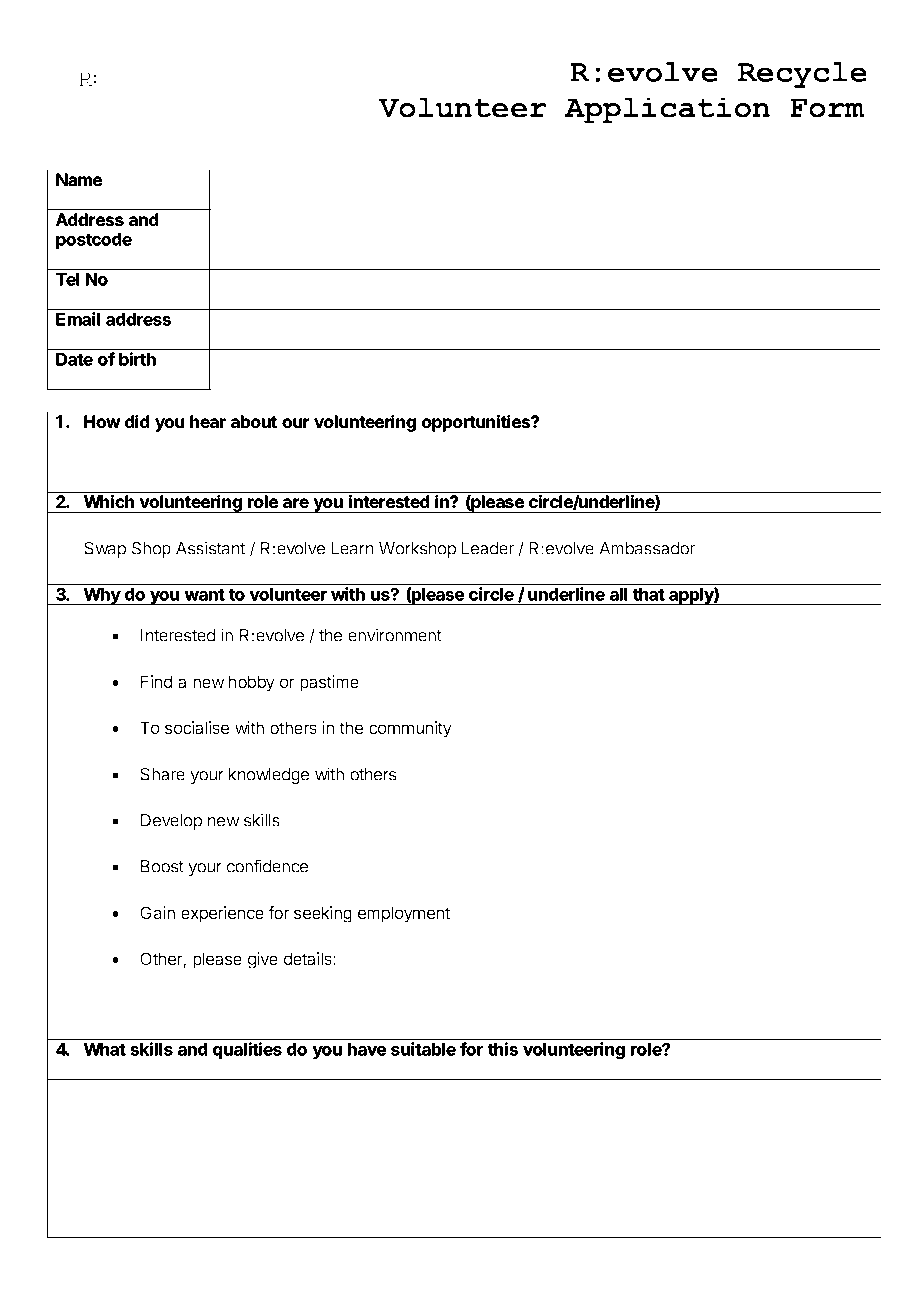  I want to click on Recycle, so click(802, 75).
